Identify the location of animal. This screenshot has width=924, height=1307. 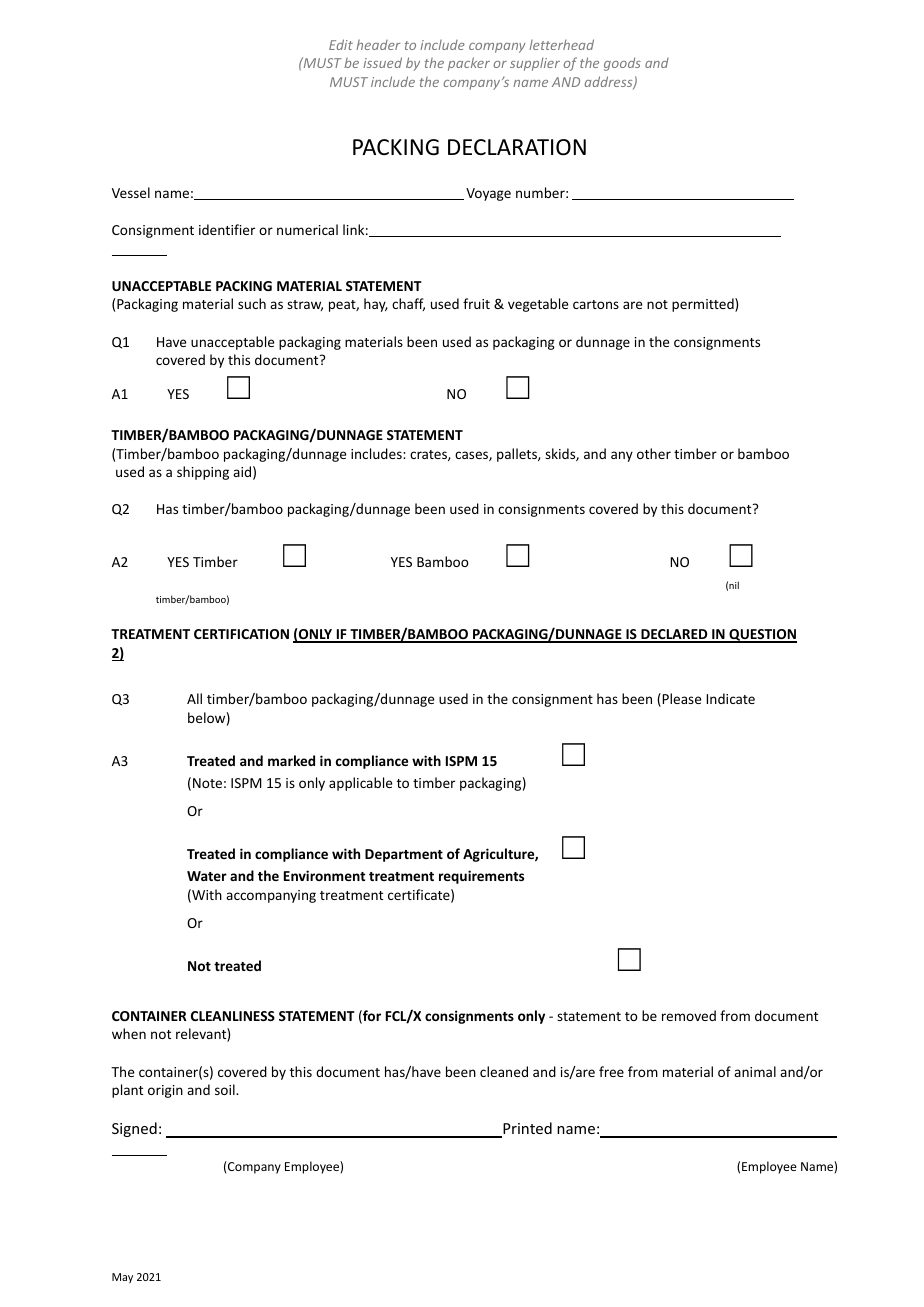
(755, 1071).
